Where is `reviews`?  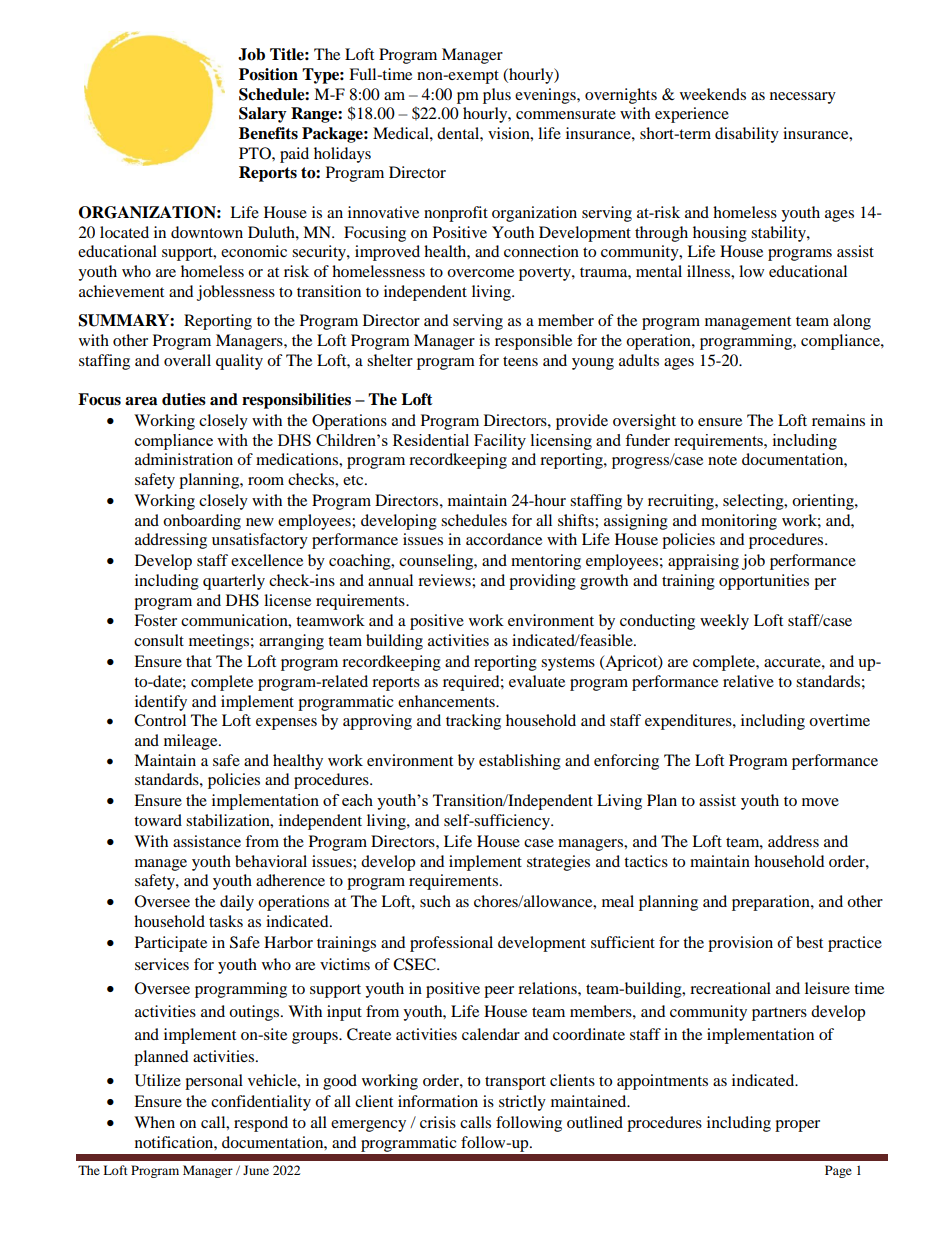
reviews is located at coordinates (445, 580).
